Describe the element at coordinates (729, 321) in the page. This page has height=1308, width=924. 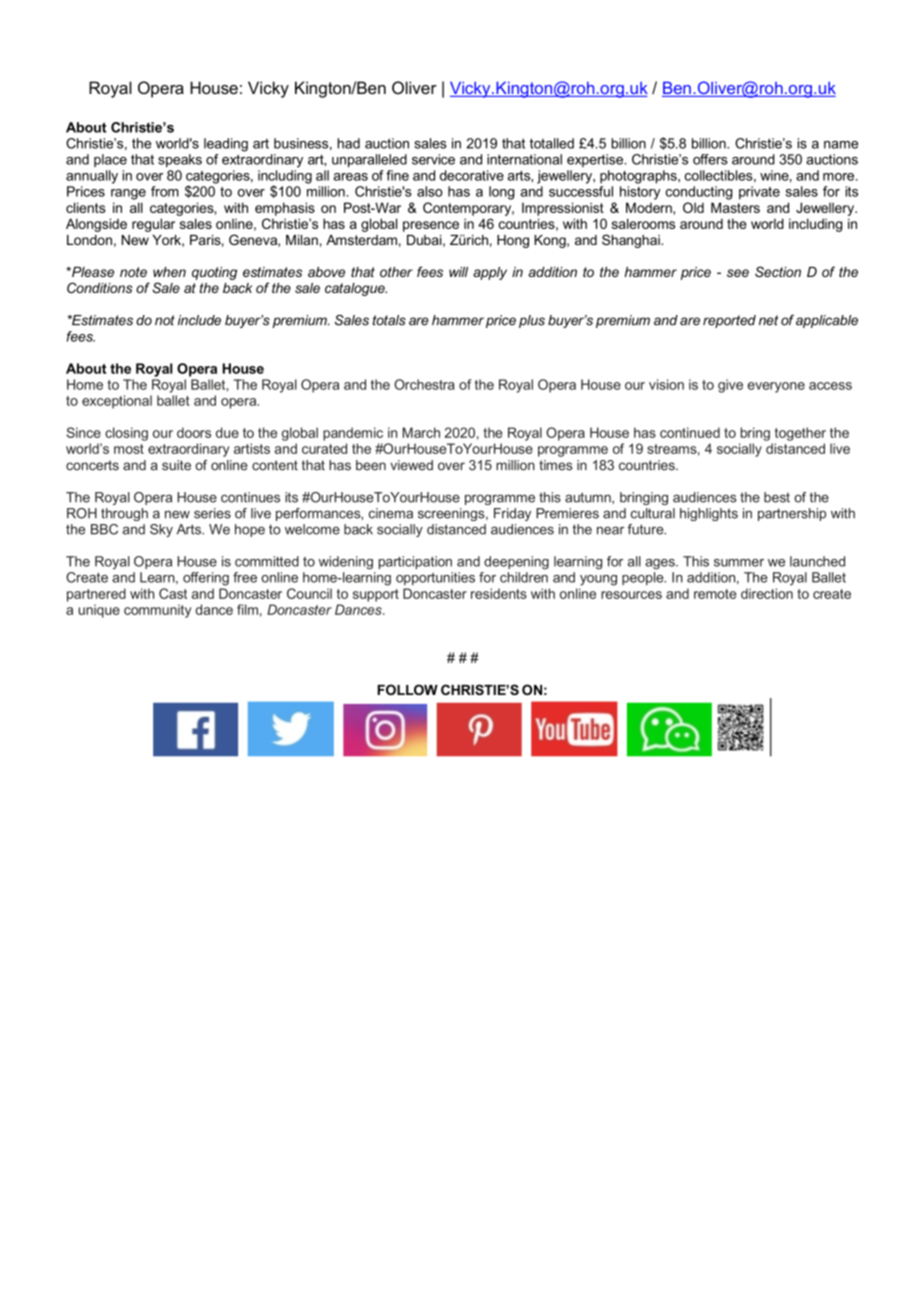
I see `reported` at that location.
